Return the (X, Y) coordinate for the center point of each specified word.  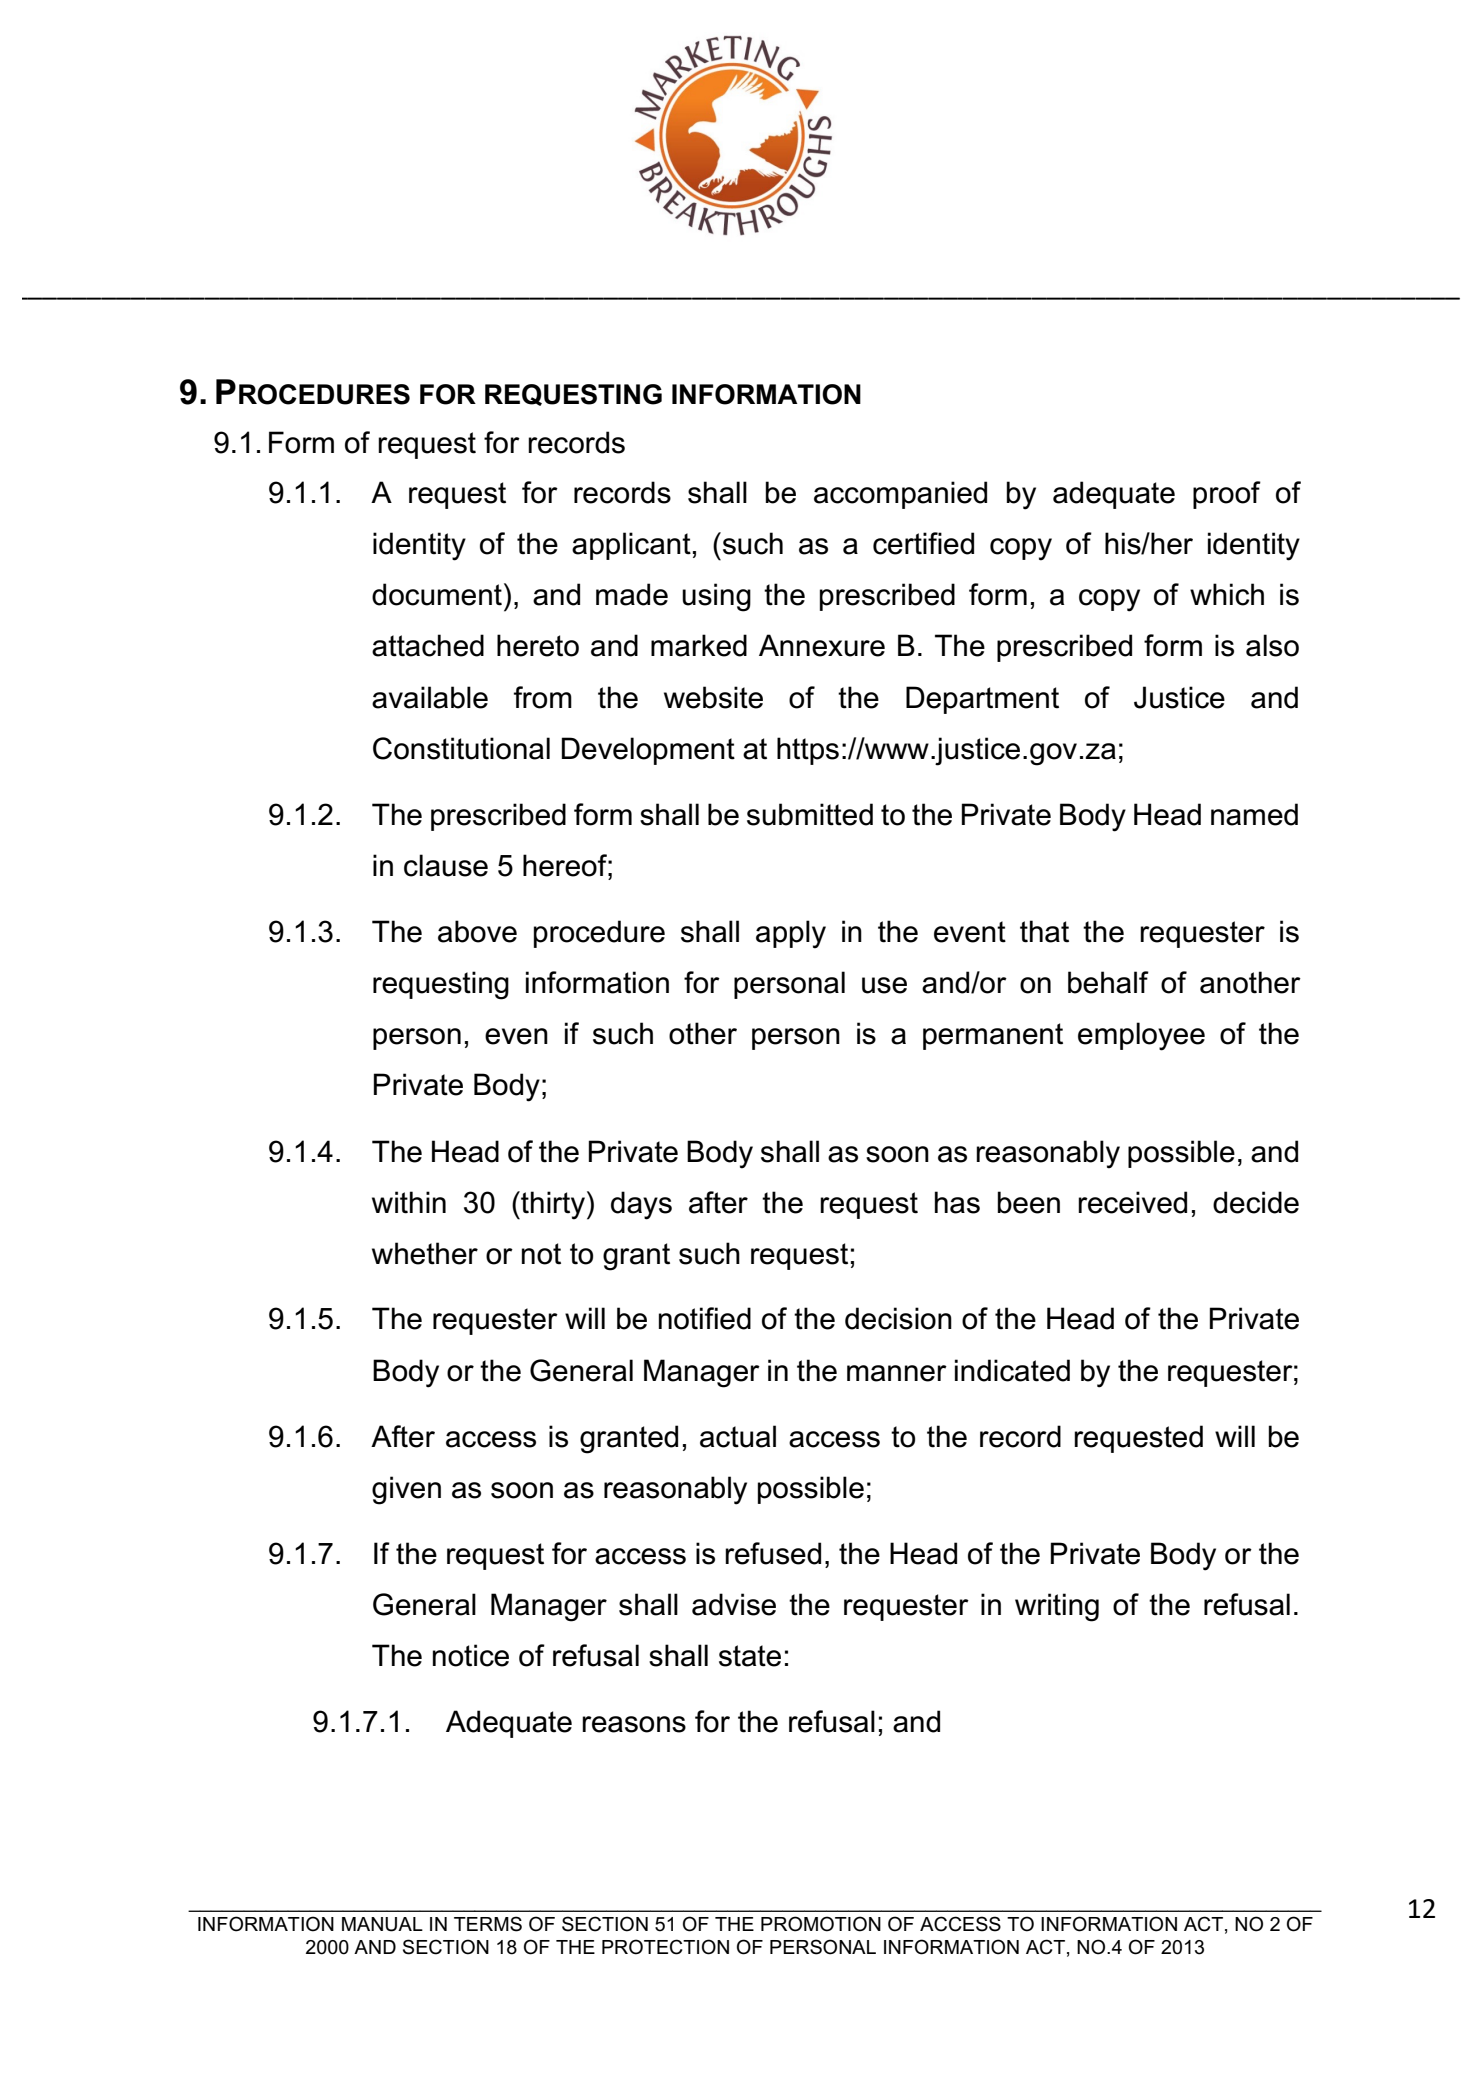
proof (1227, 495)
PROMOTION (821, 1924)
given (406, 1490)
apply (791, 934)
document (437, 594)
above (477, 931)
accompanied (900, 495)
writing (1057, 1607)
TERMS (488, 1924)
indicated (1012, 1370)
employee (1141, 1036)
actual (738, 1436)
